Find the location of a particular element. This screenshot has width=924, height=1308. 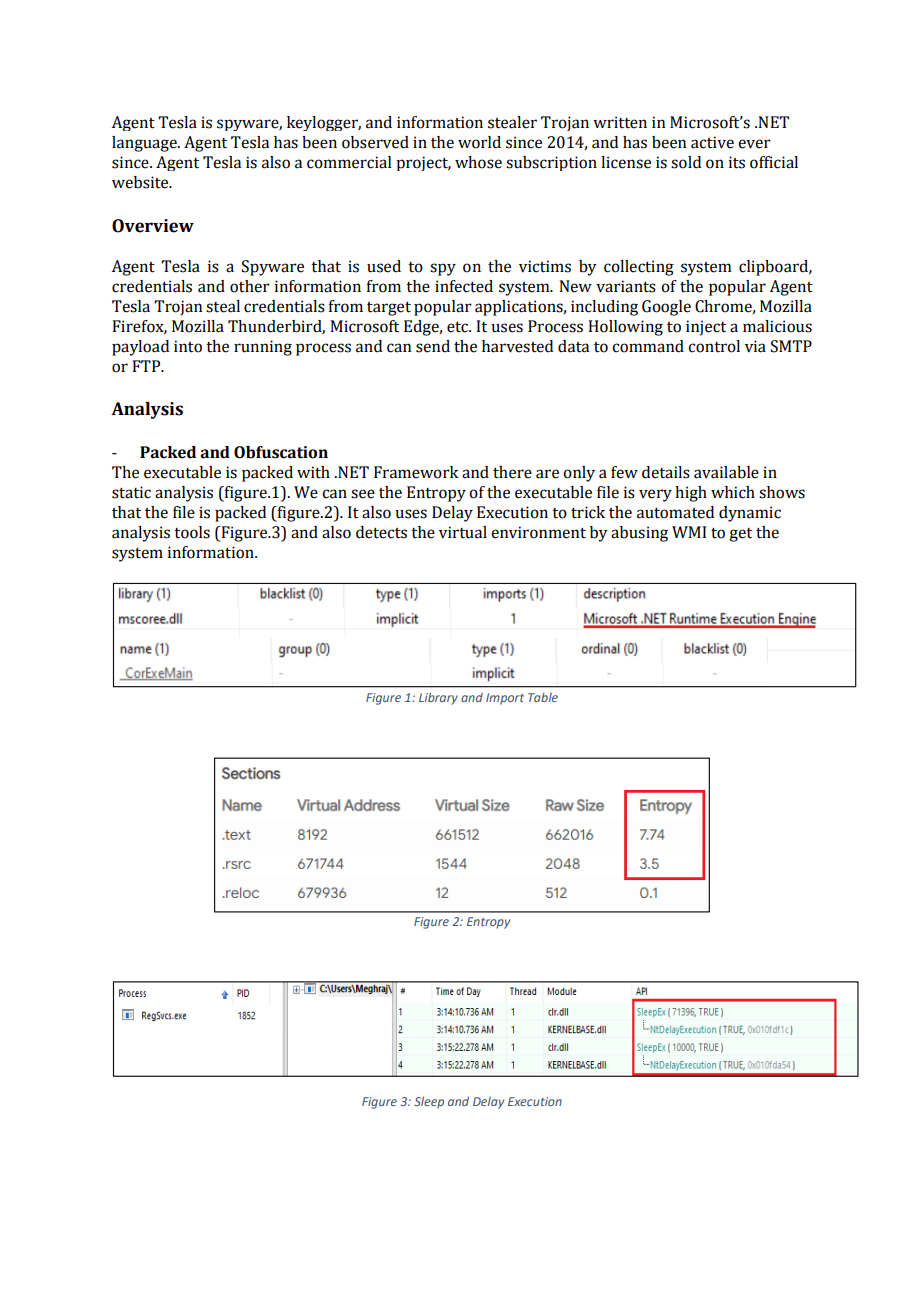

Framework is located at coordinates (416, 472).
